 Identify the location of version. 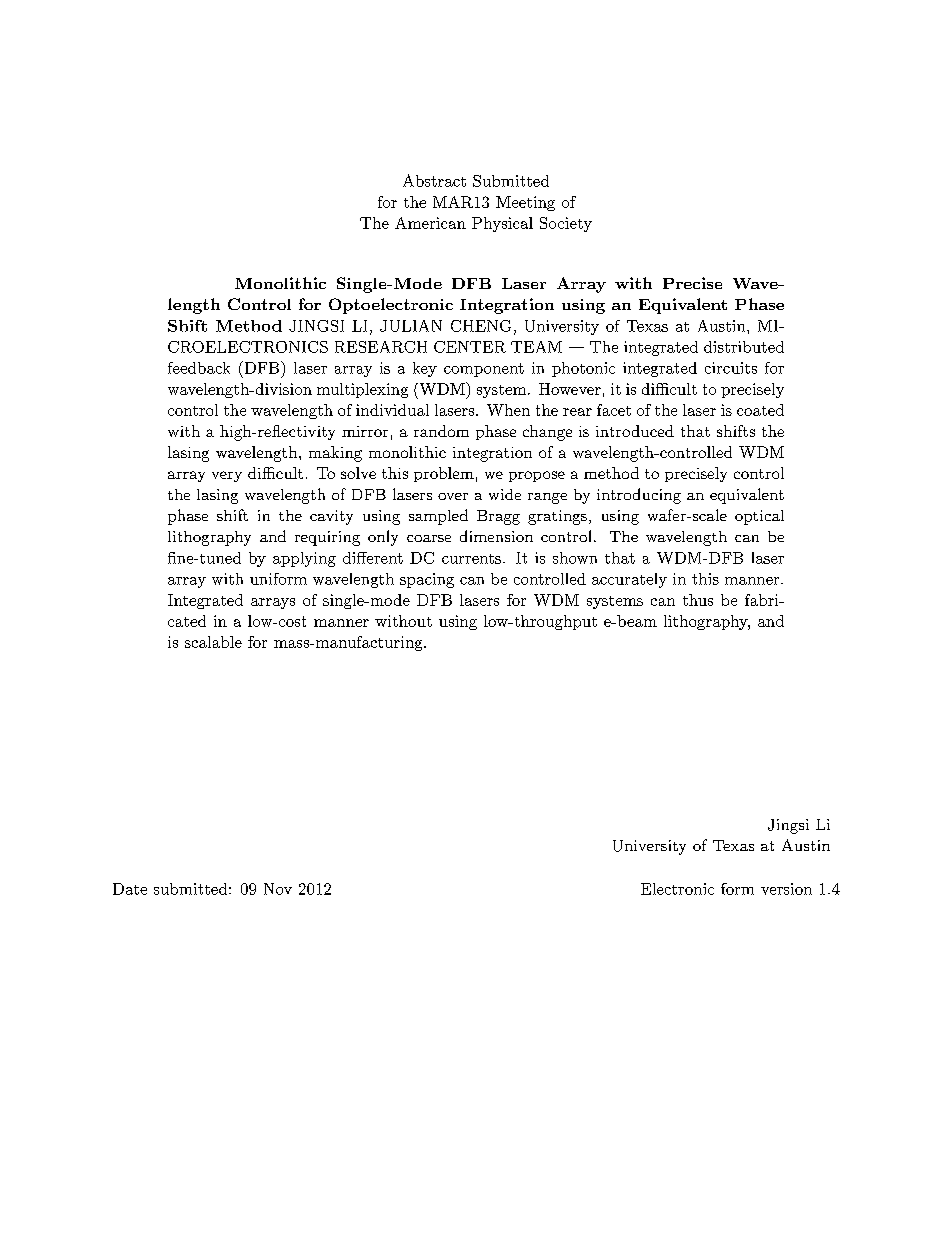
(786, 889).
